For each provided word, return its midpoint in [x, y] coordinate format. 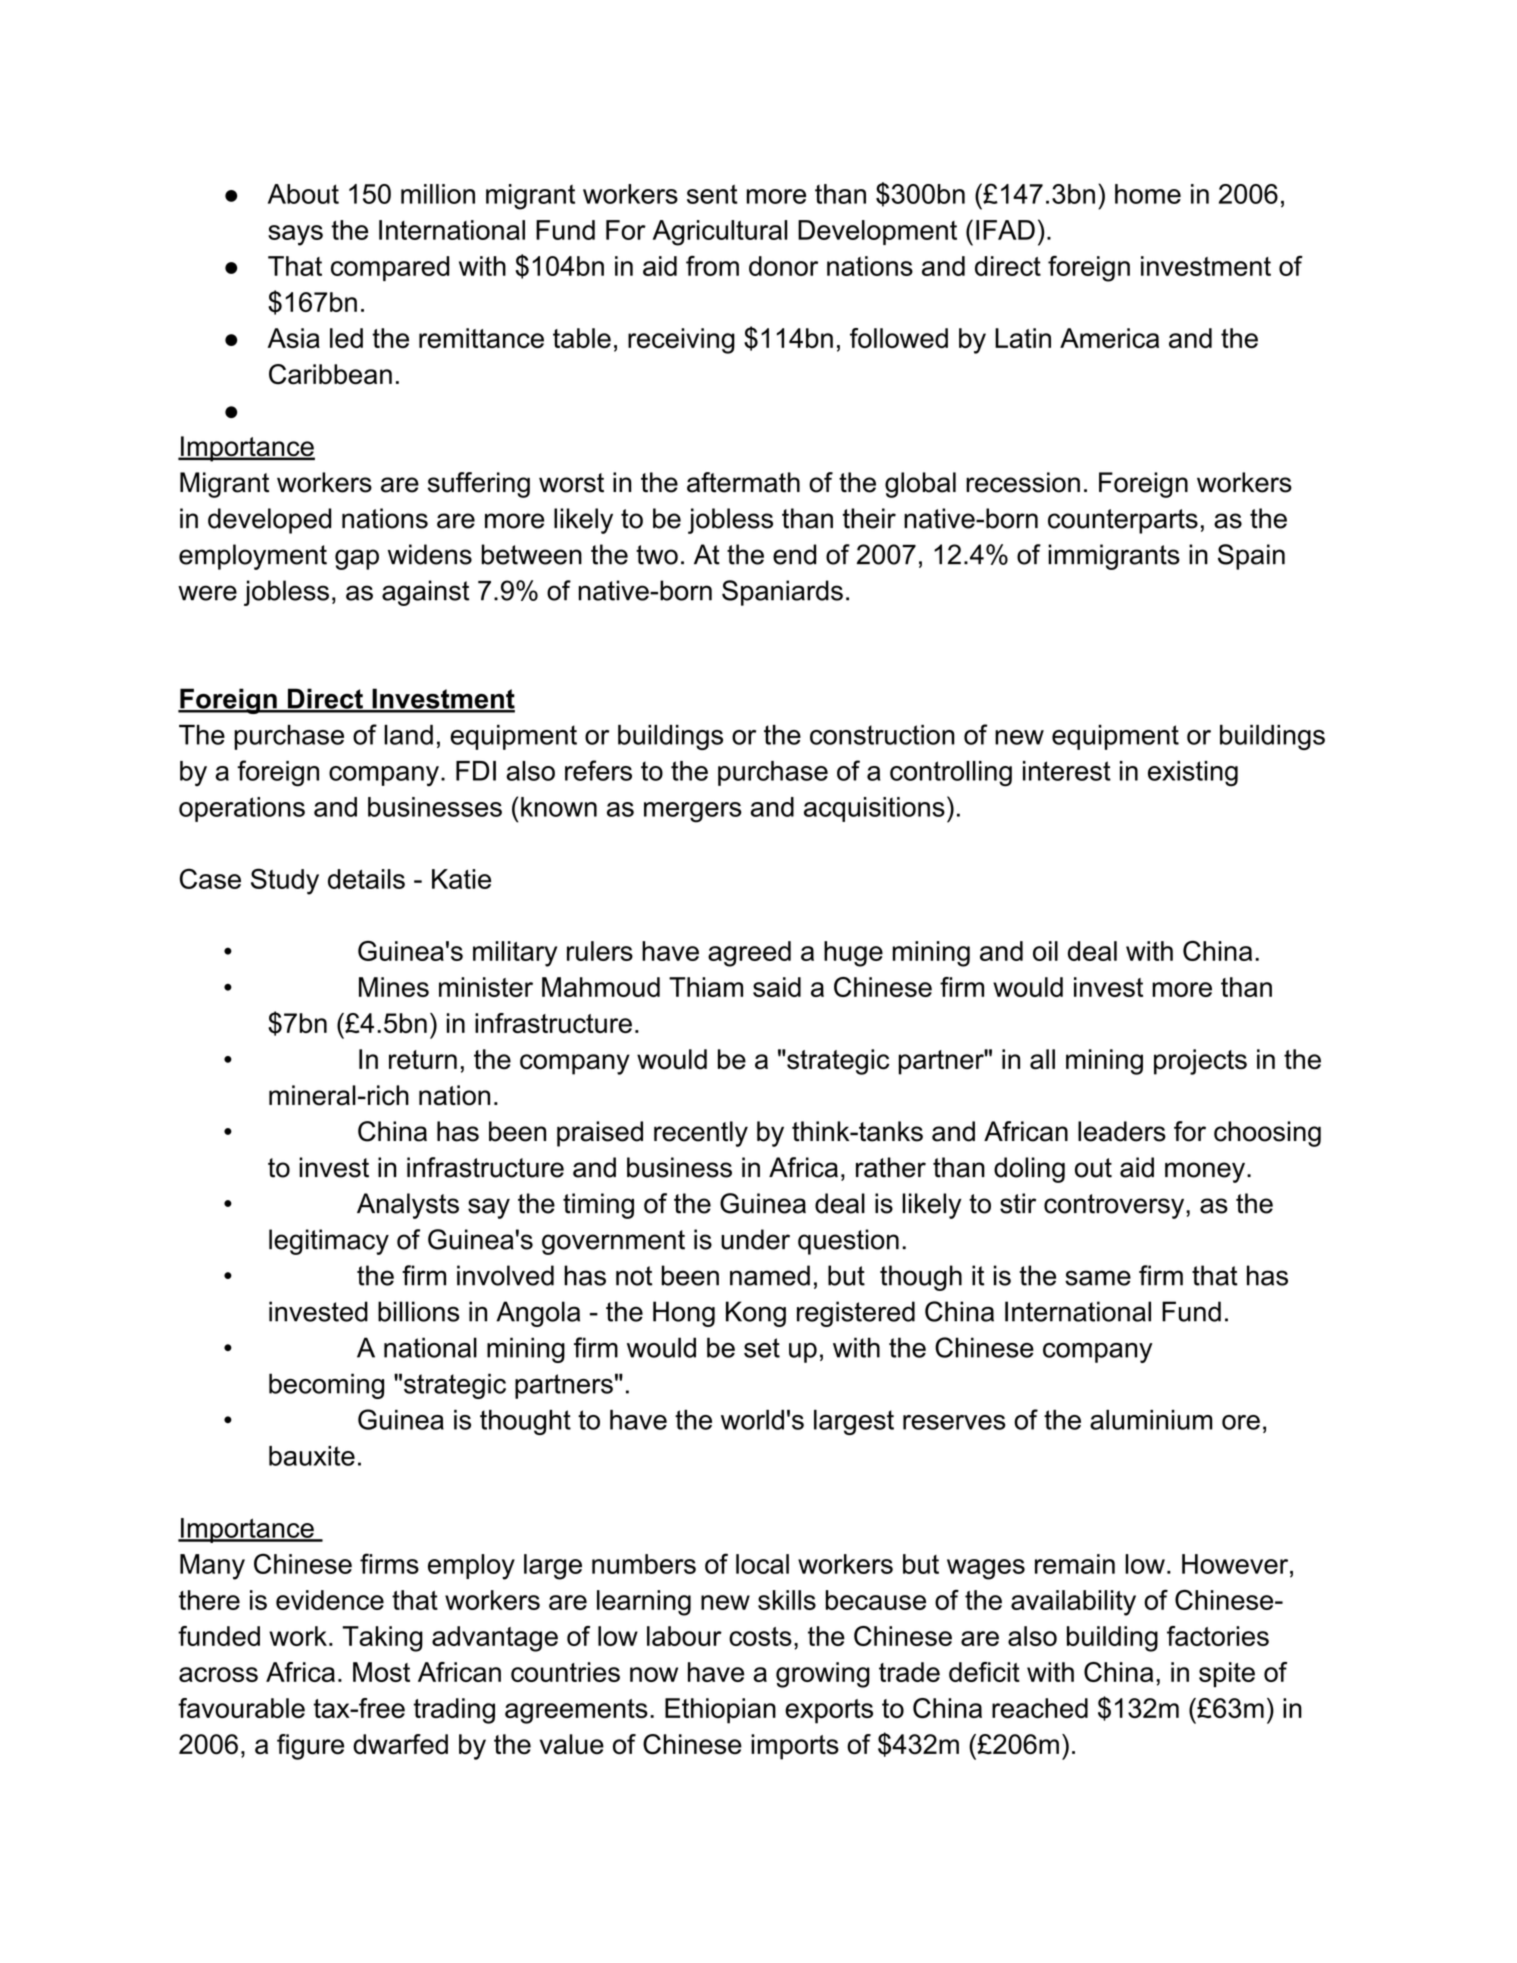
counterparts [1123, 521]
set [762, 1348]
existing [1193, 773]
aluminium [1151, 1420]
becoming [326, 1386]
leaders [1122, 1131]
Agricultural [720, 233]
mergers [693, 812]
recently [701, 1134]
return [423, 1060]
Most [381, 1672]
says [295, 235]
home [1148, 194]
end [794, 554]
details [366, 879]
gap [357, 559]
